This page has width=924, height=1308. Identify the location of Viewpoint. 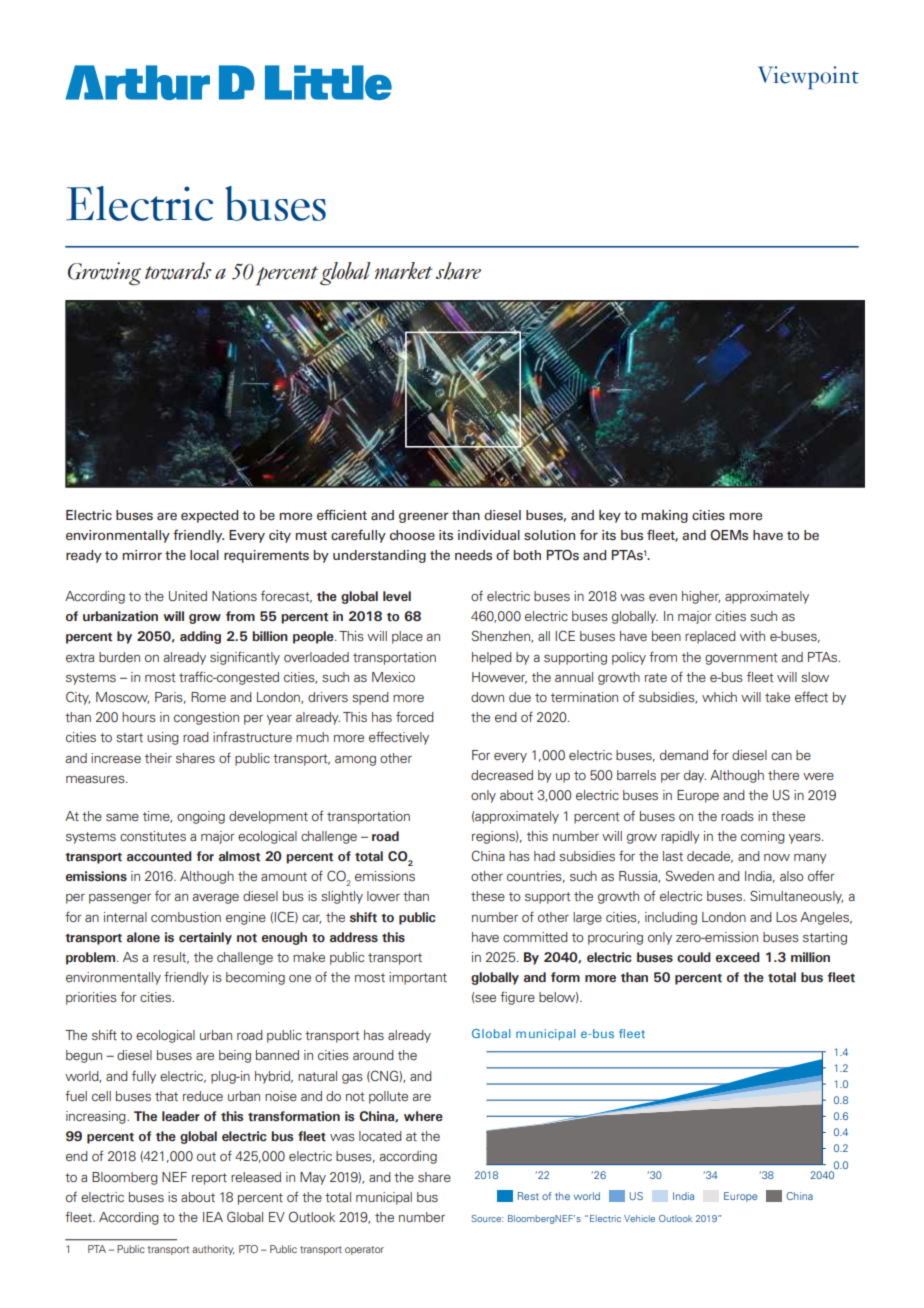
(808, 77).
